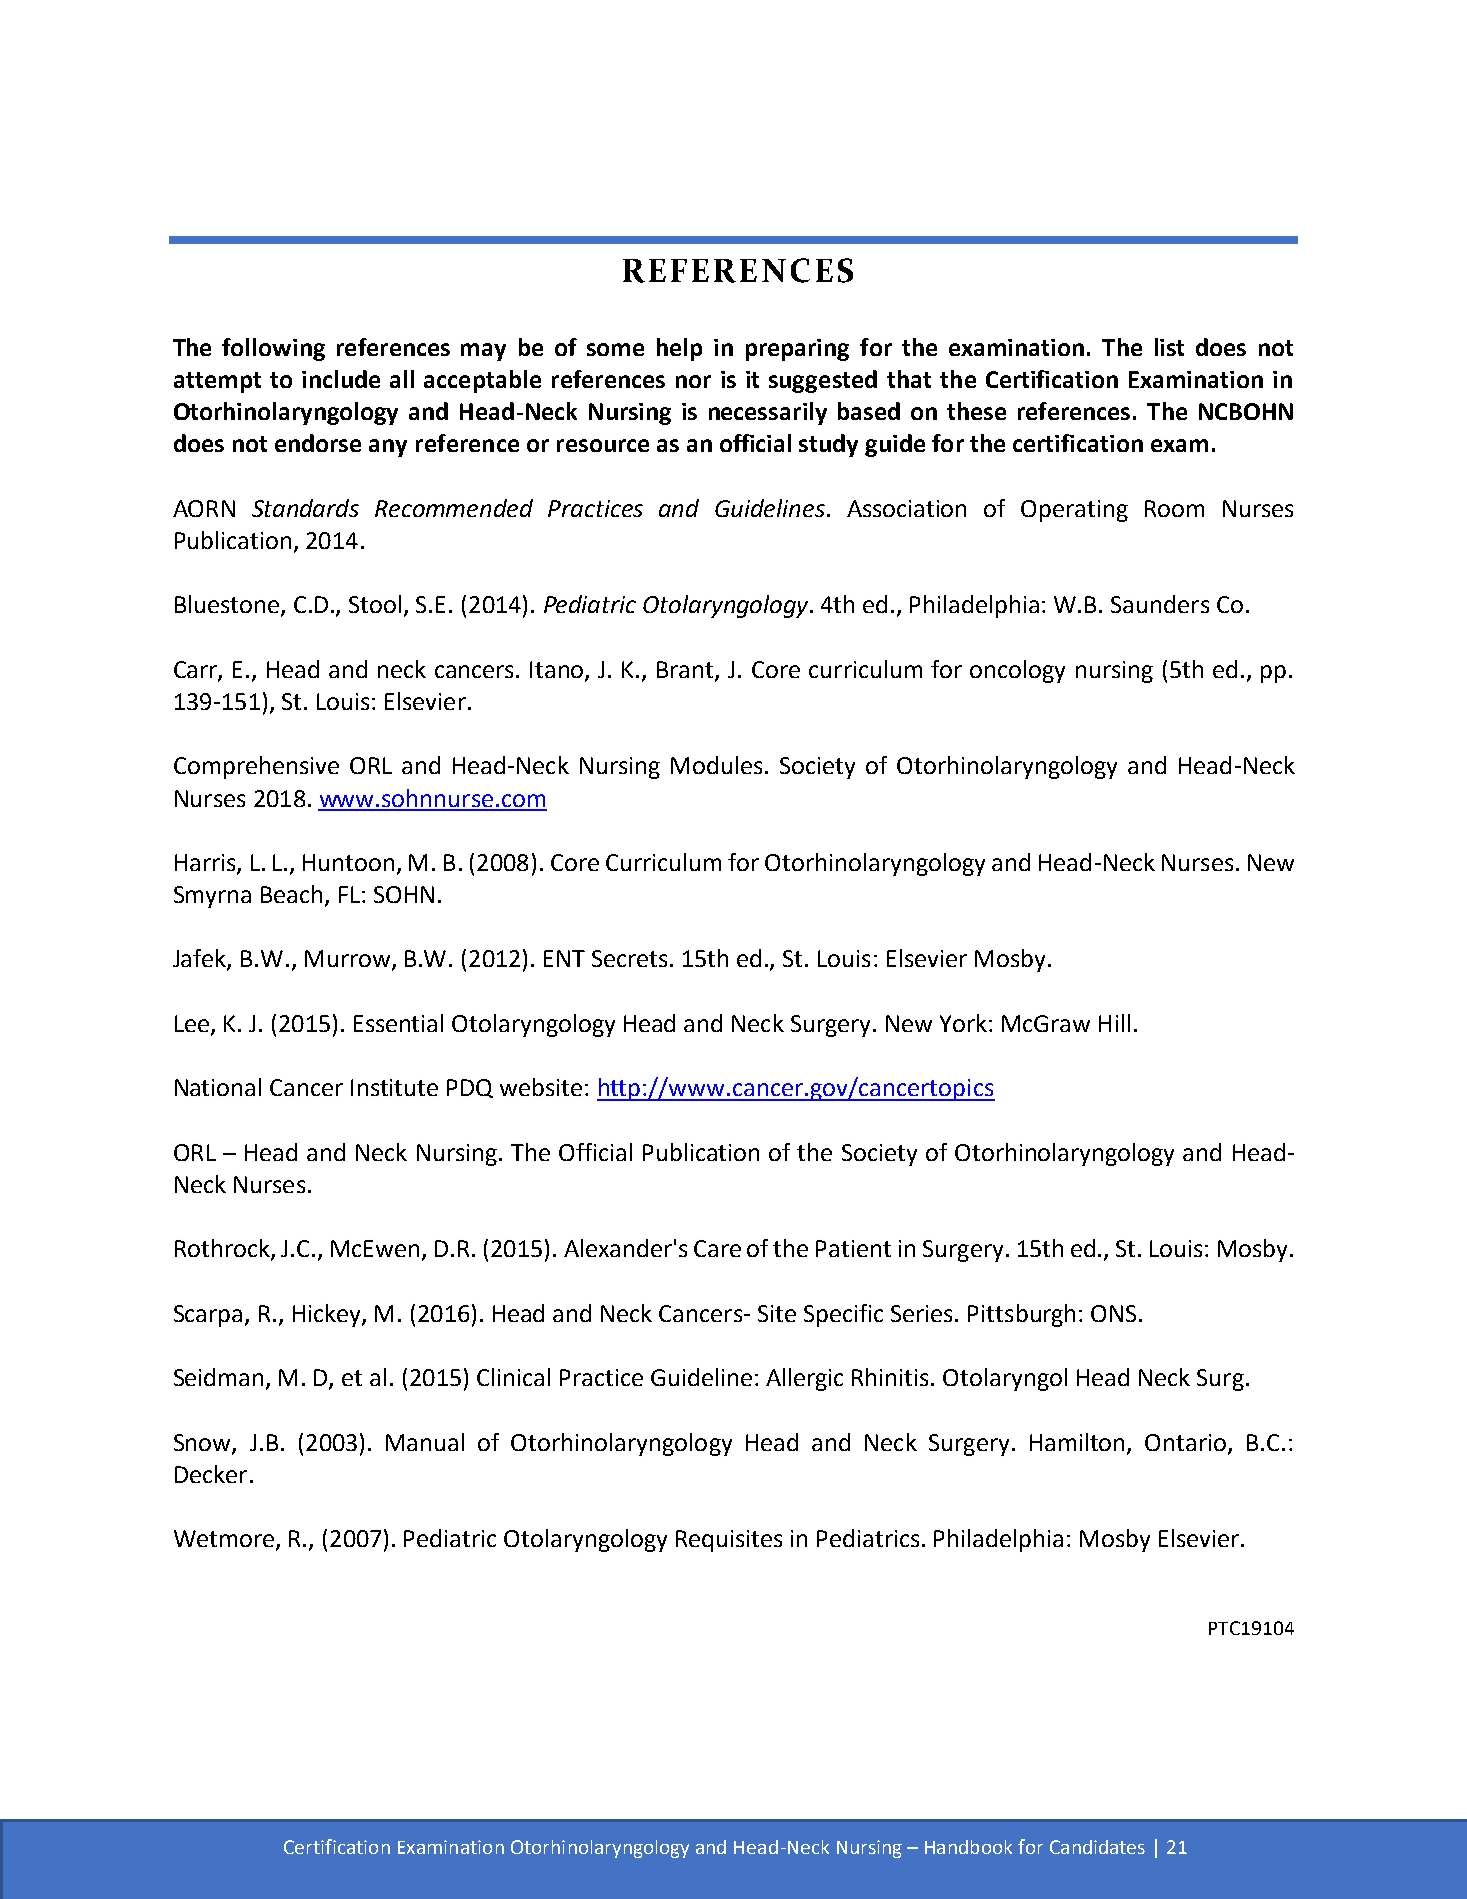  I want to click on Decker, so click(211, 1474).
